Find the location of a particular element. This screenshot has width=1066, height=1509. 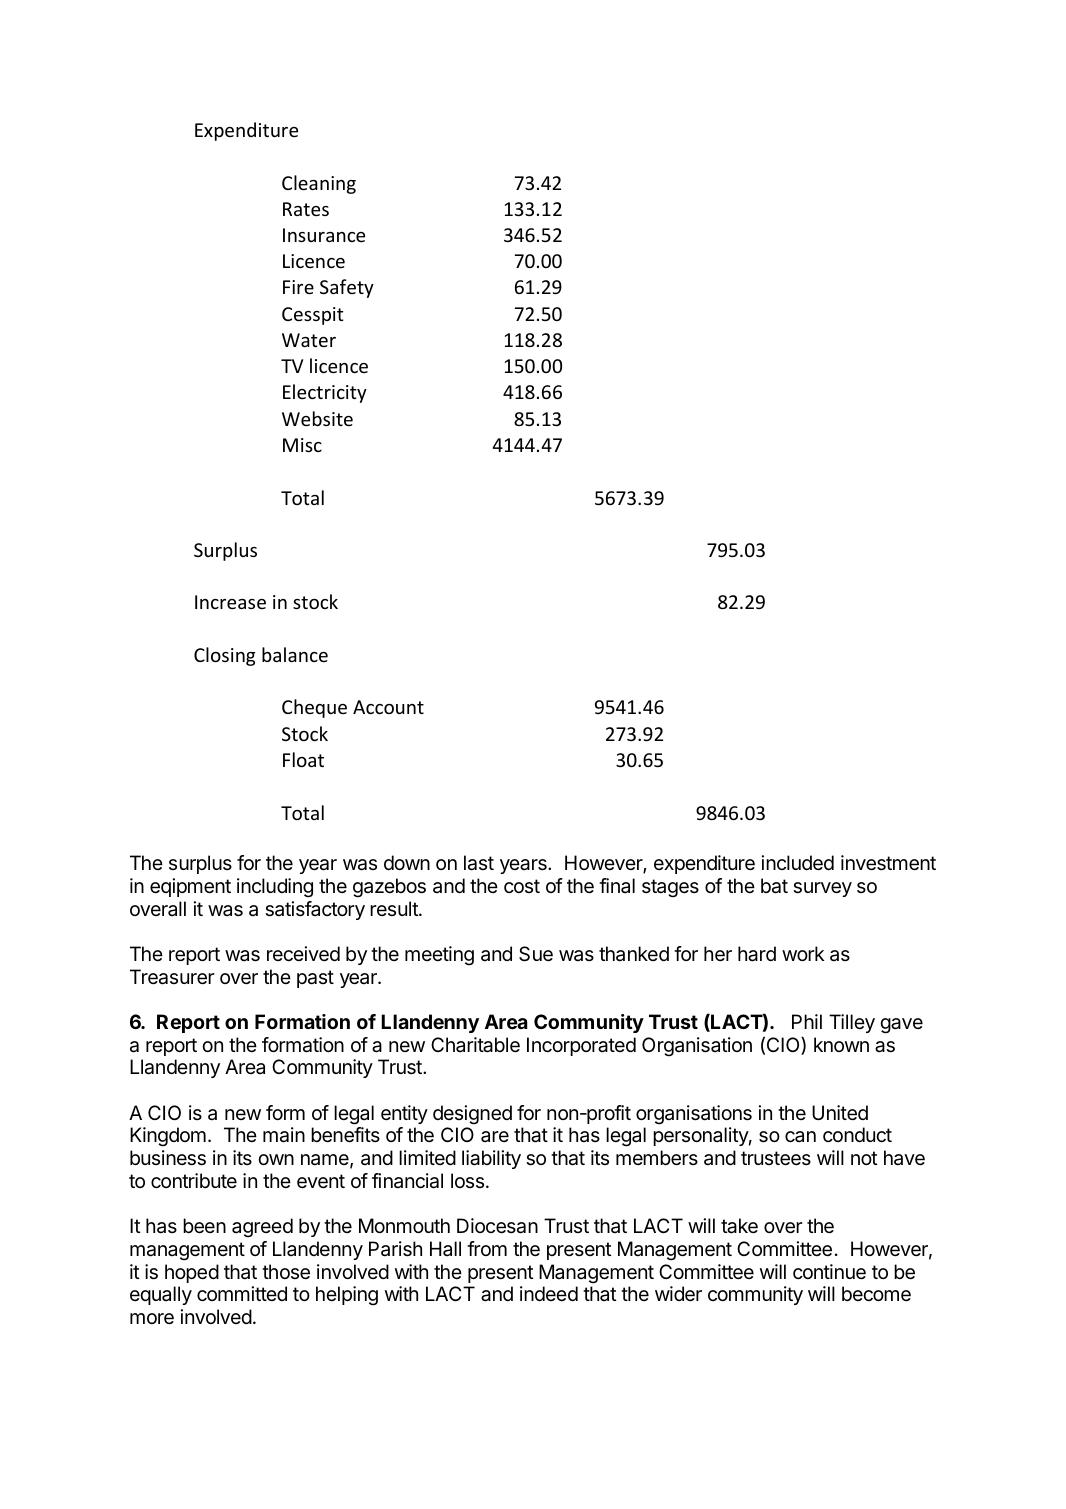

Safety is located at coordinates (347, 288).
